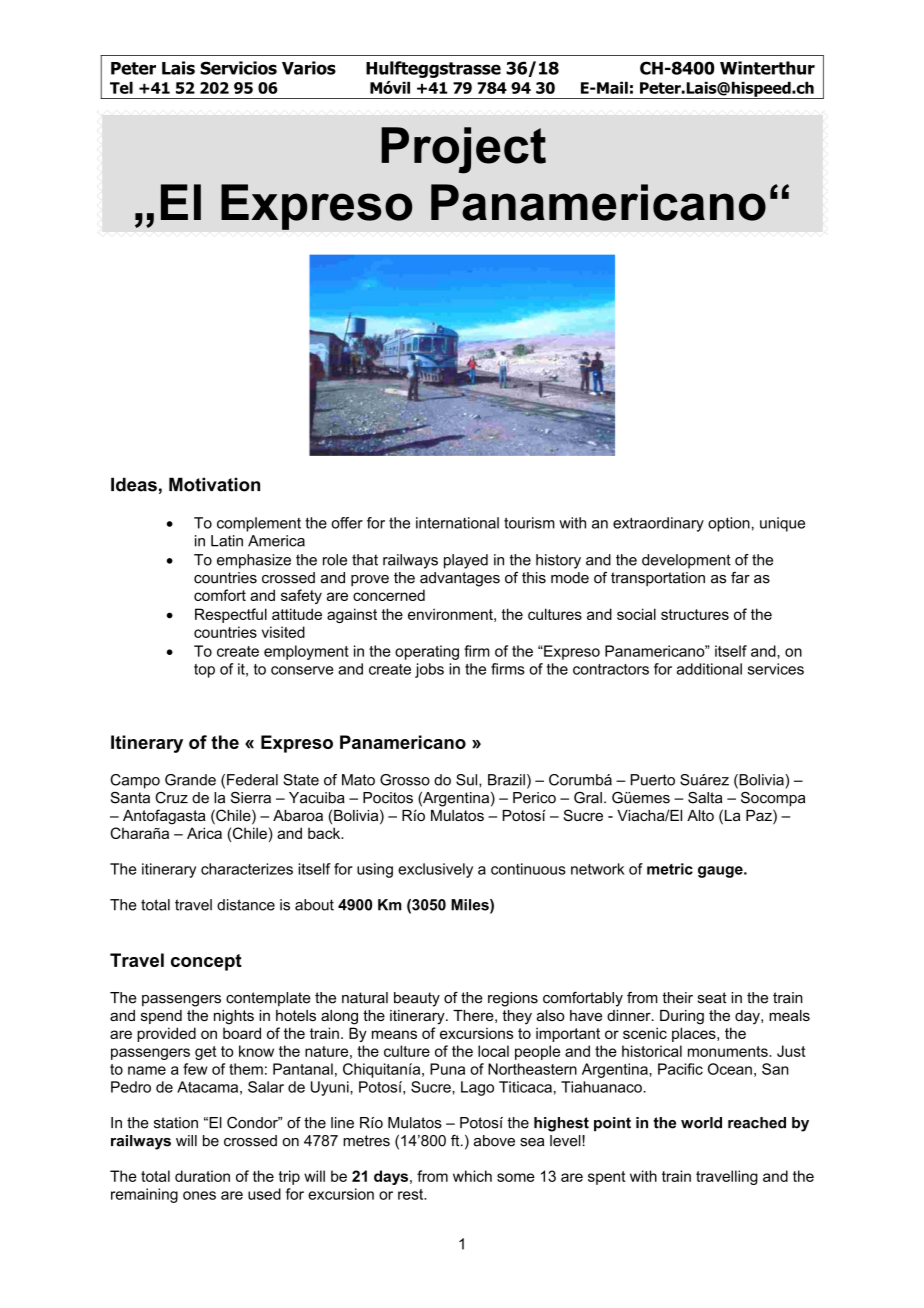  I want to click on Servicios, so click(238, 68).
